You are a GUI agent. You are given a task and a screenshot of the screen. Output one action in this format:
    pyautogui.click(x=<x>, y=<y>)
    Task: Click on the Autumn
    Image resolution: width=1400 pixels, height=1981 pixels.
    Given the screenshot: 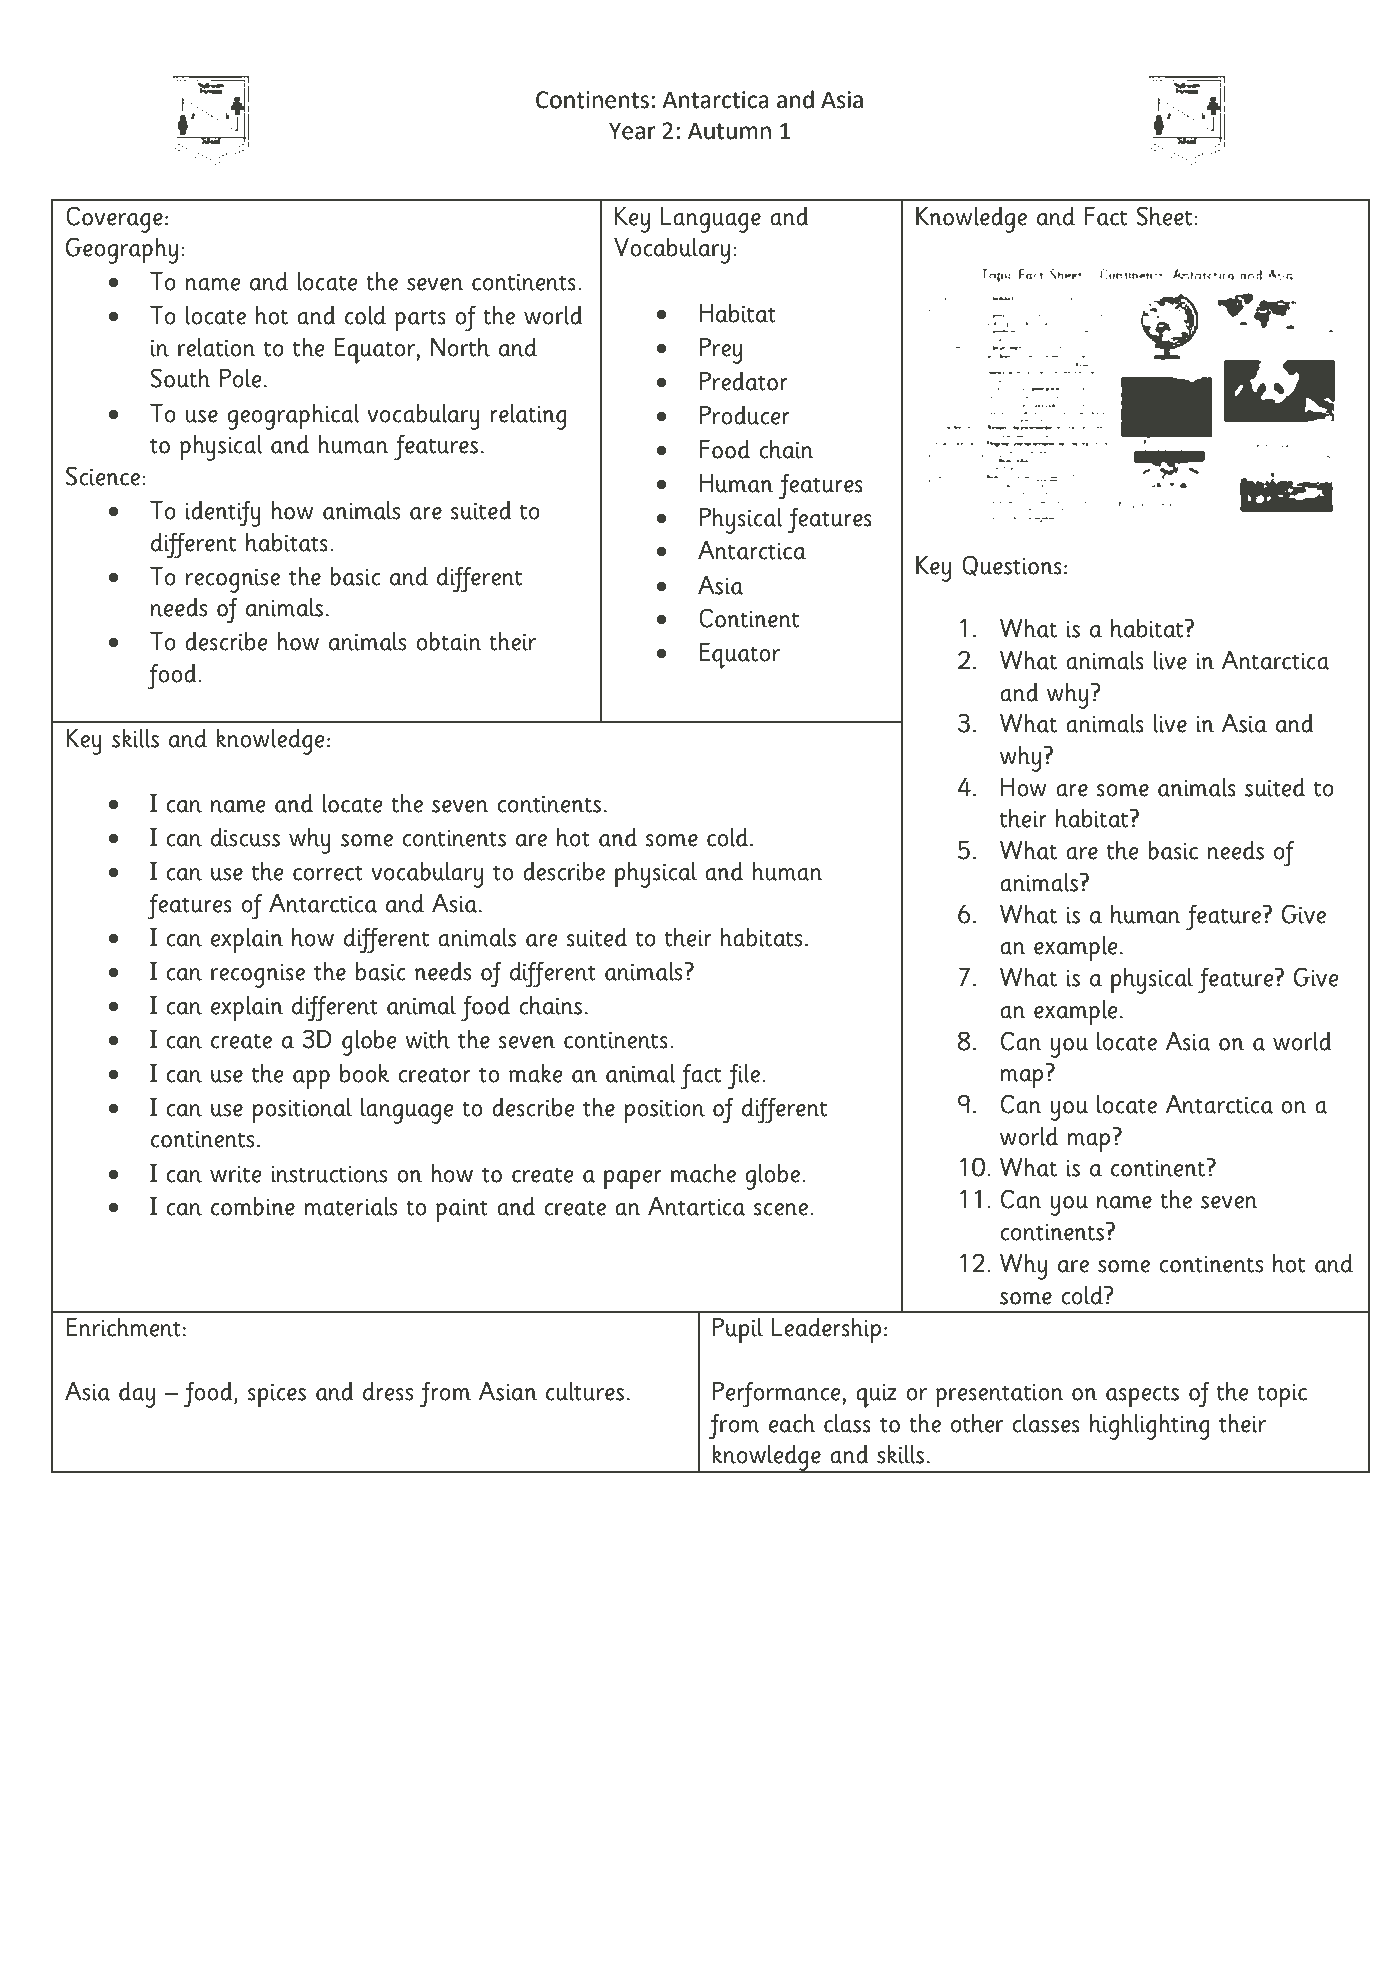 What is the action you would take?
    pyautogui.click(x=729, y=131)
